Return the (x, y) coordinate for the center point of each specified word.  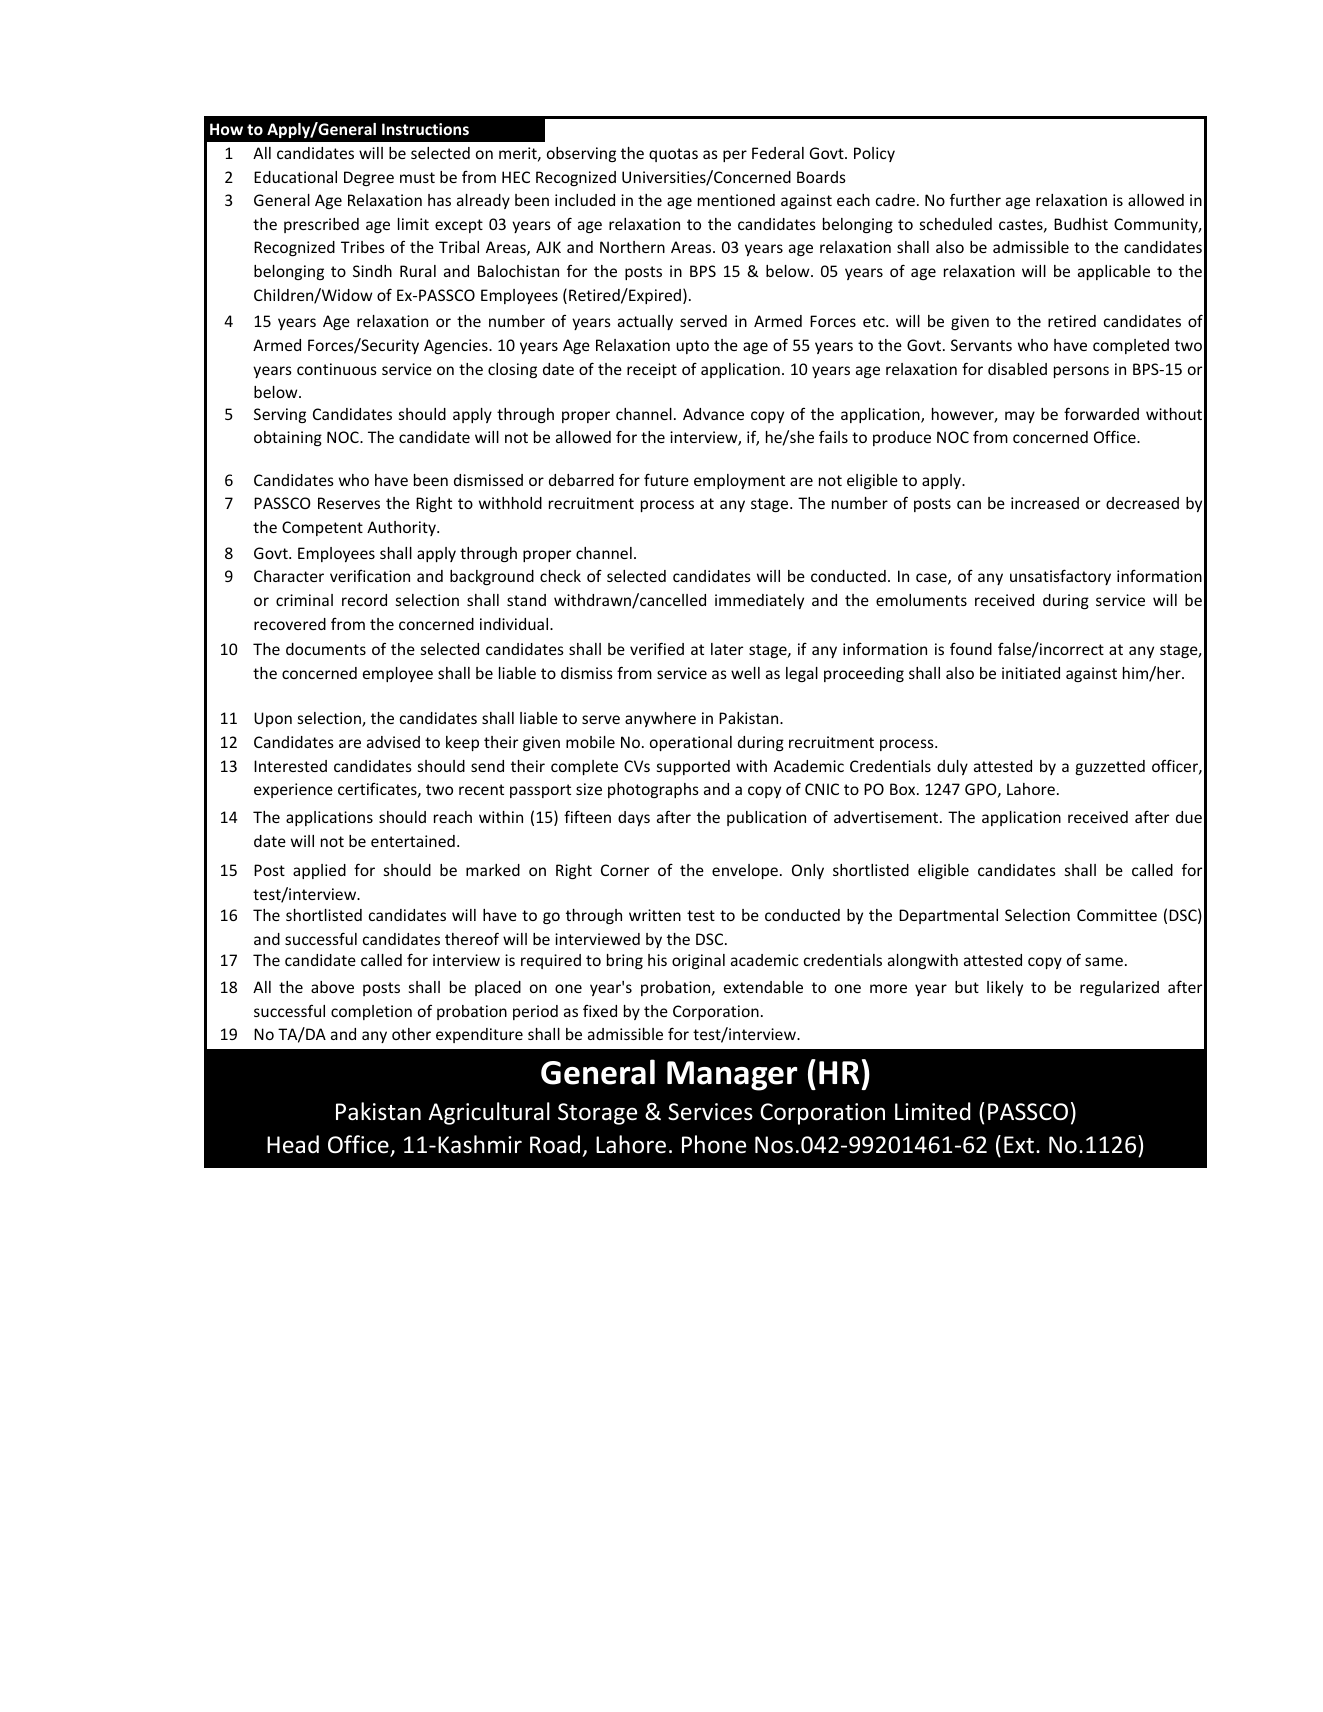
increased (1045, 503)
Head (293, 1144)
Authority (402, 528)
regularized (1119, 988)
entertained (413, 841)
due (1189, 817)
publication (766, 818)
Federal (778, 153)
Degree (369, 178)
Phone (714, 1144)
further (975, 199)
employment (739, 481)
